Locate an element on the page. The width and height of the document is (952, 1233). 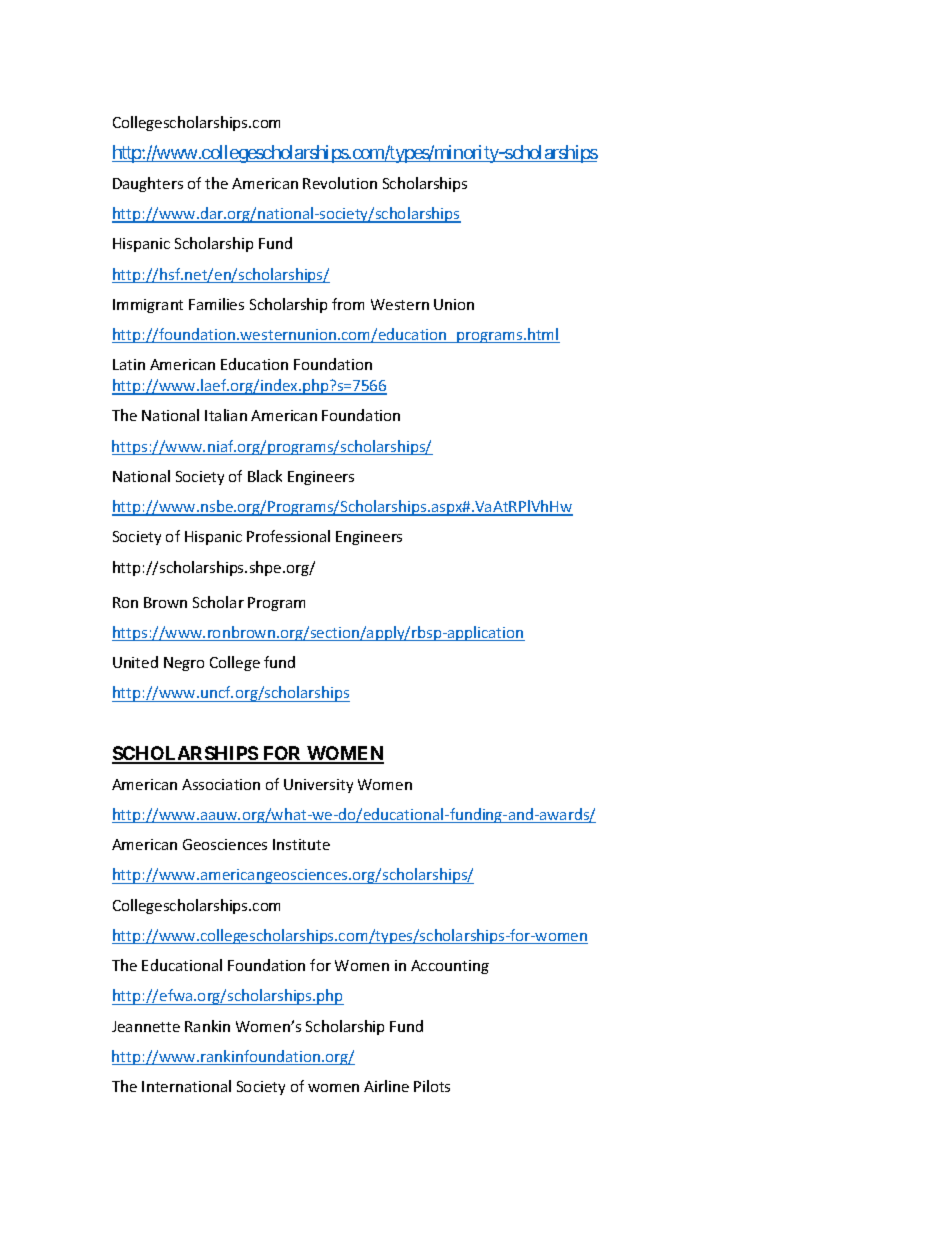
Association is located at coordinates (221, 784).
